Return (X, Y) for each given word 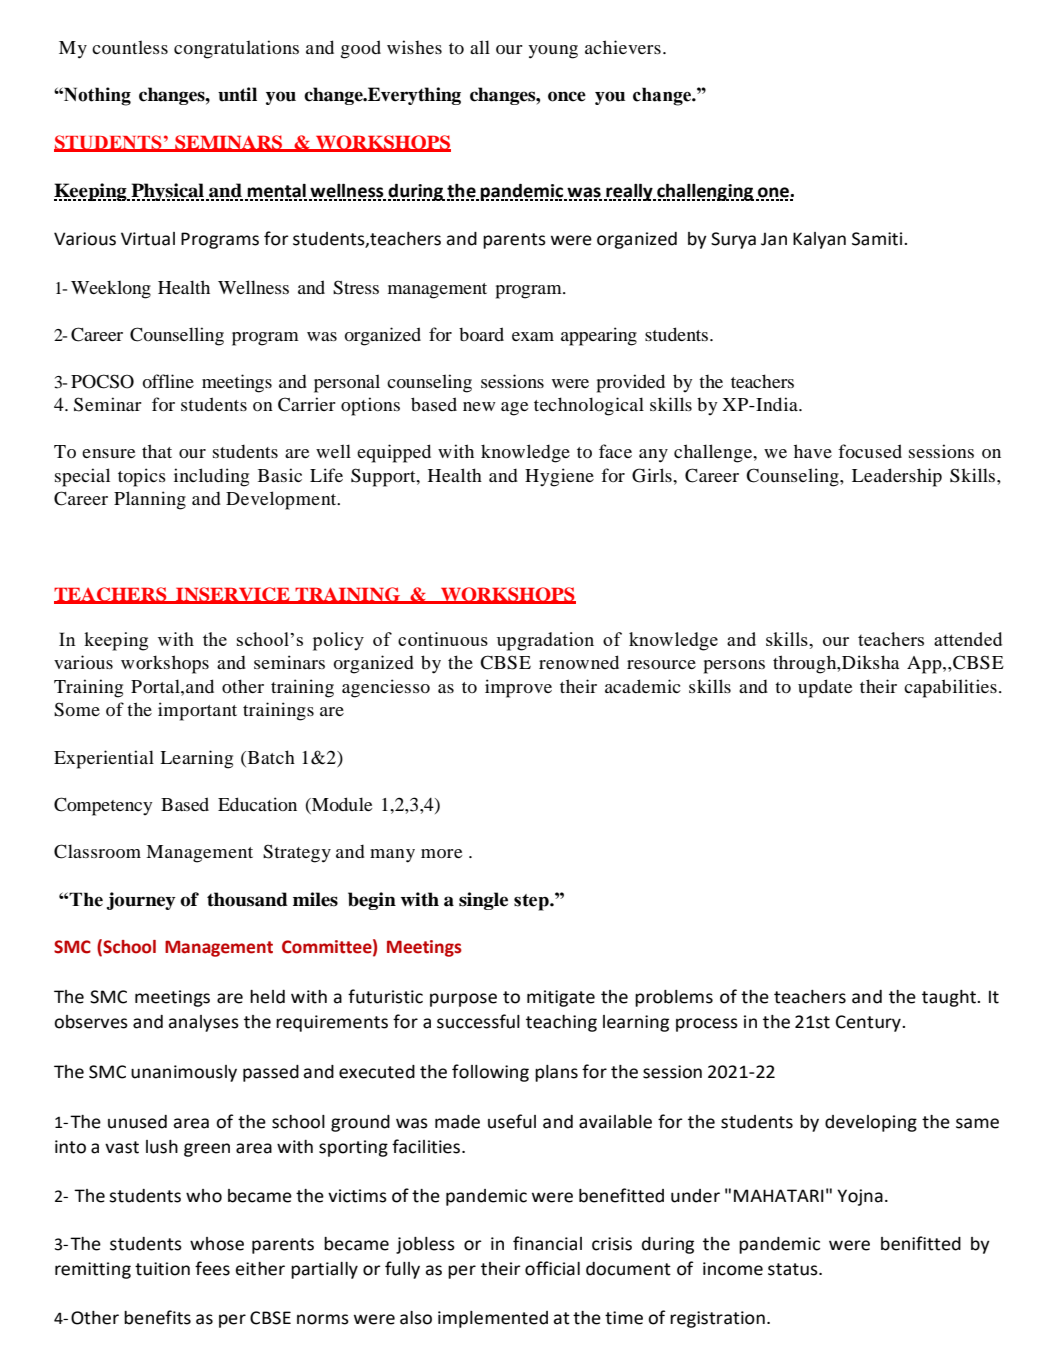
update (825, 688)
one (773, 193)
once (567, 96)
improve (518, 688)
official (552, 1268)
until (237, 94)
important (197, 711)
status (794, 1269)
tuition (162, 1269)
